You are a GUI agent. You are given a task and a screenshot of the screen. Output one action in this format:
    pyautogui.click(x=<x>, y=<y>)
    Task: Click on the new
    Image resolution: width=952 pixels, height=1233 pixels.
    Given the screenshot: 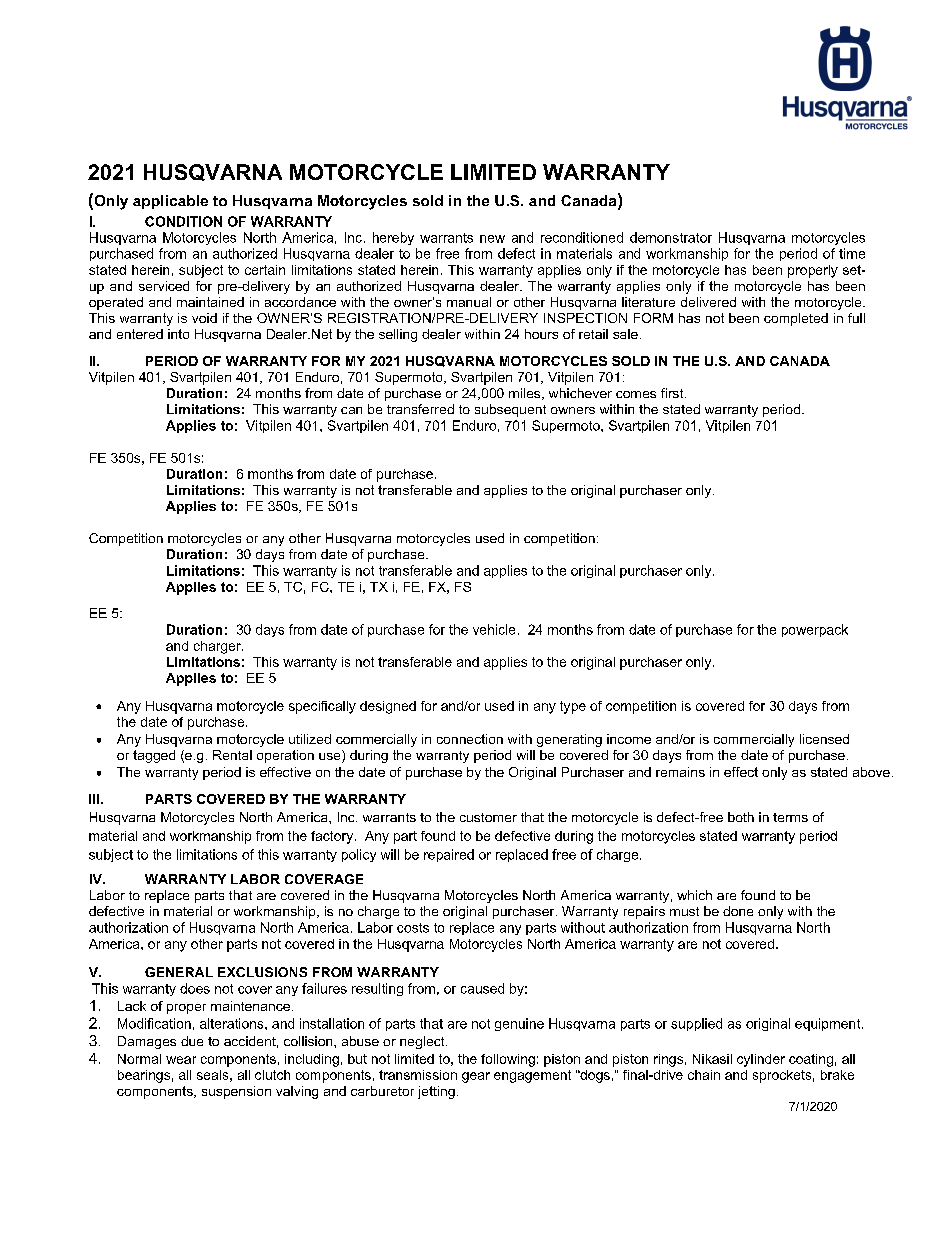 What is the action you would take?
    pyautogui.click(x=492, y=239)
